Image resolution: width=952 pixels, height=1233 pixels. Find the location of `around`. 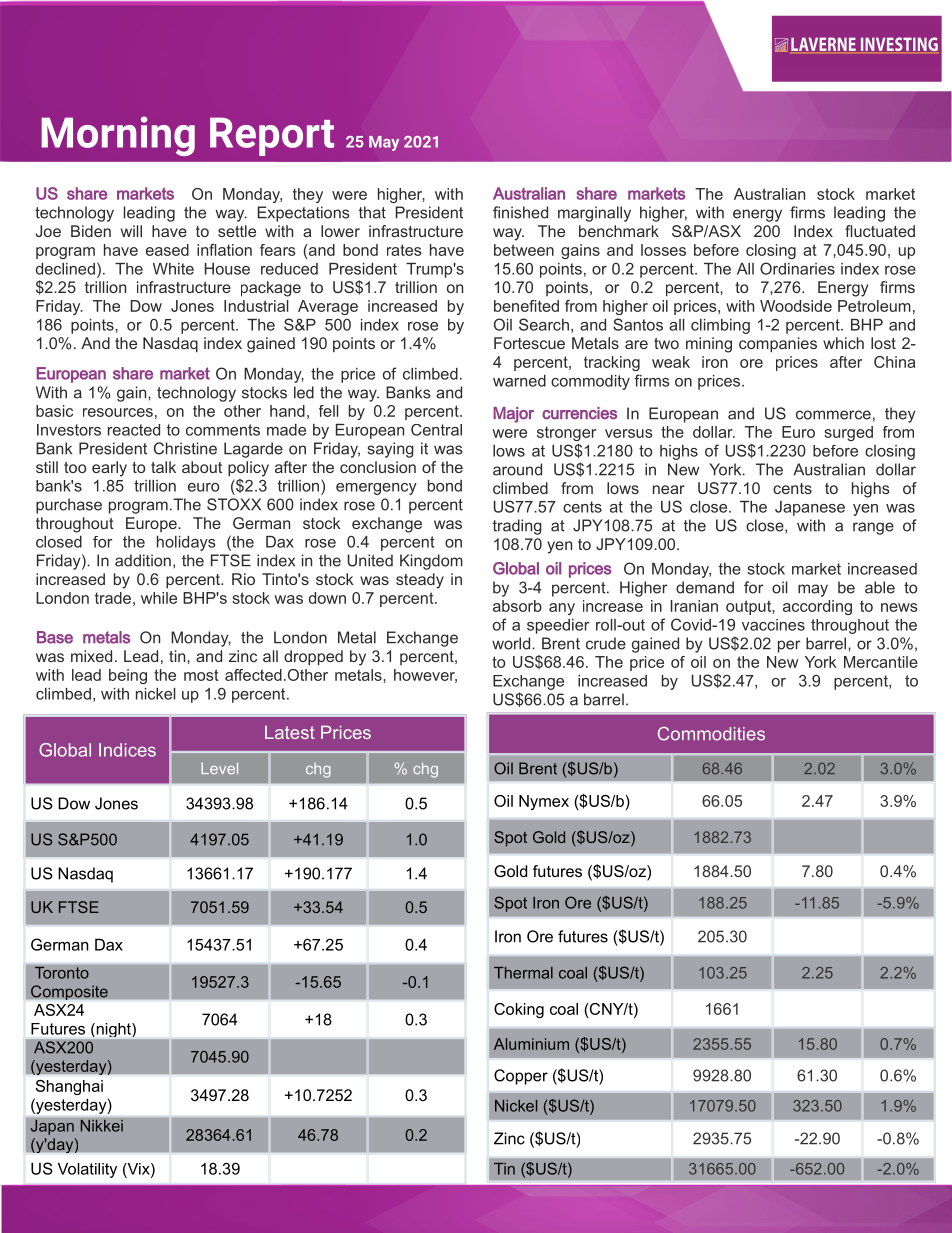

around is located at coordinates (517, 469).
